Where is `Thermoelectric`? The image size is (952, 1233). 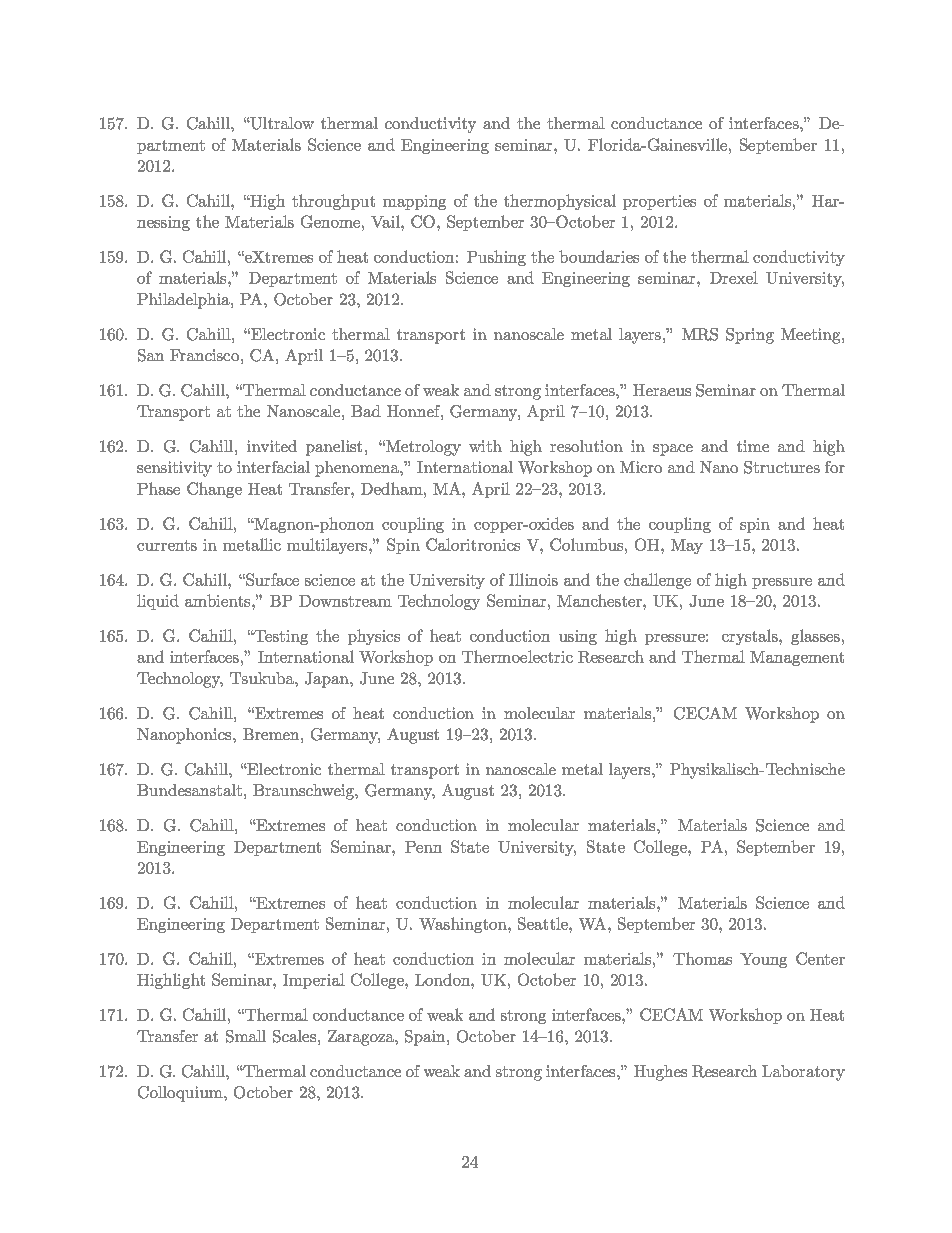 Thermoelectric is located at coordinates (517, 656).
